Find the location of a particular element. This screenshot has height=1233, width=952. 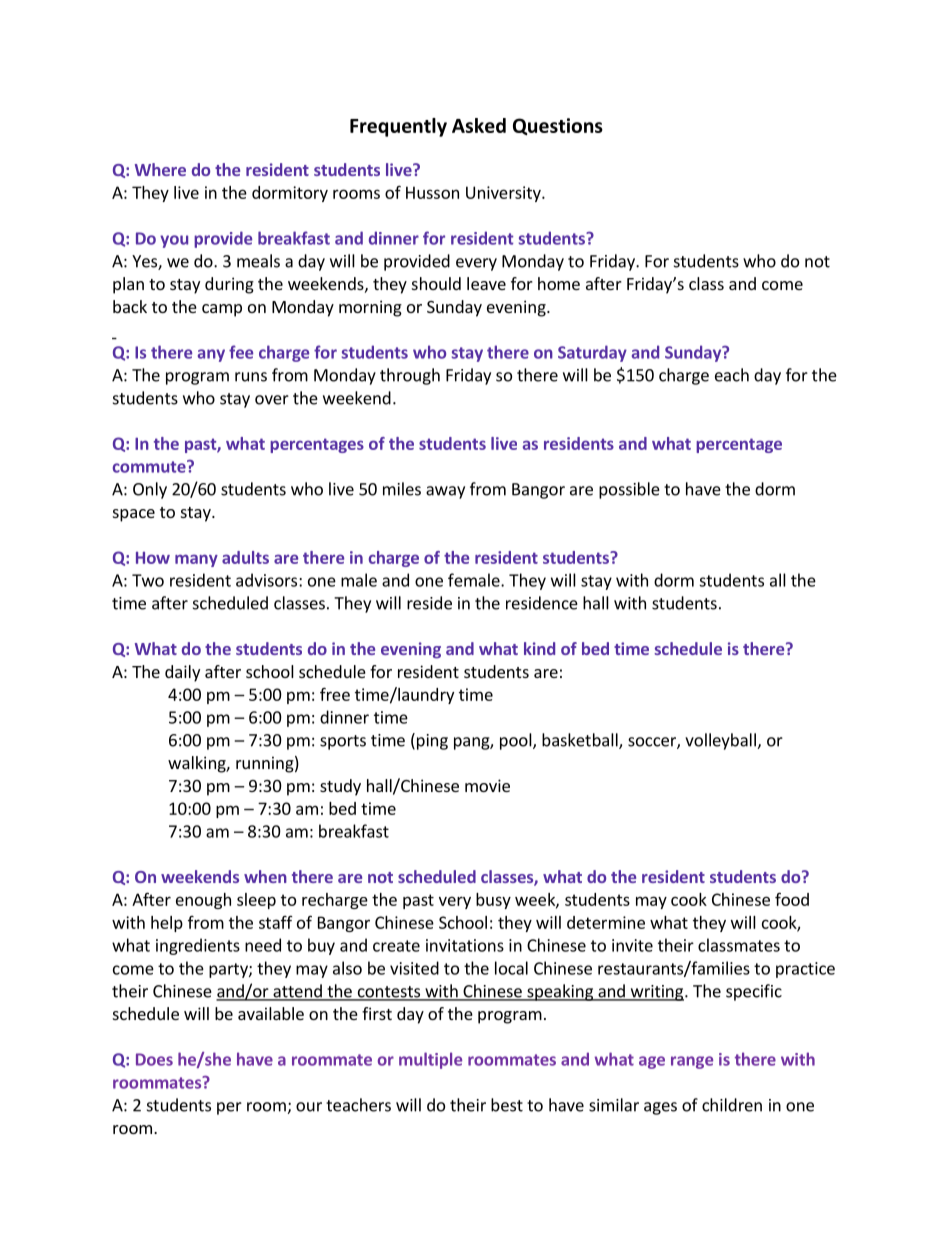

movie is located at coordinates (487, 785).
